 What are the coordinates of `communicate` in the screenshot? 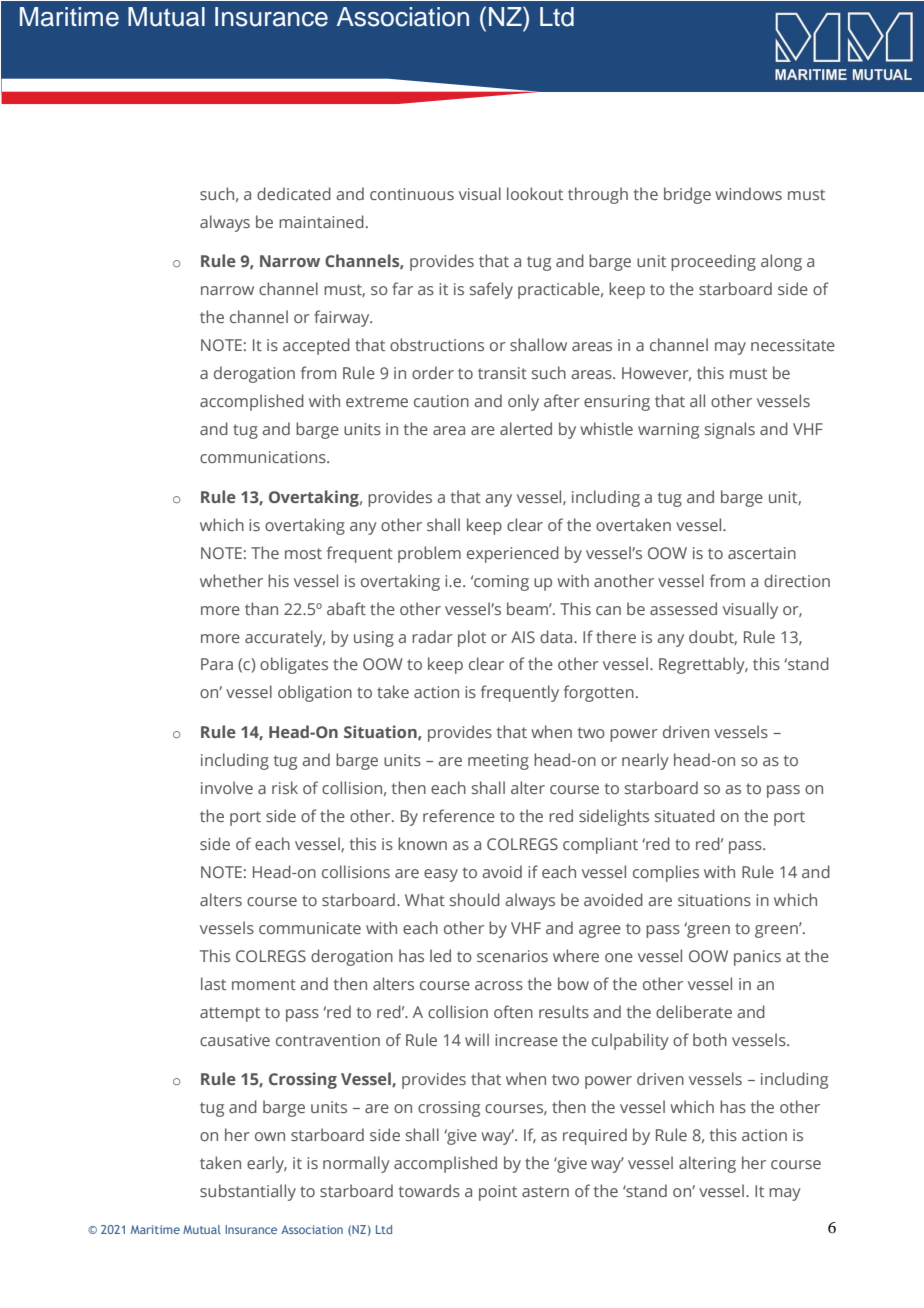 It's located at (310, 928).
